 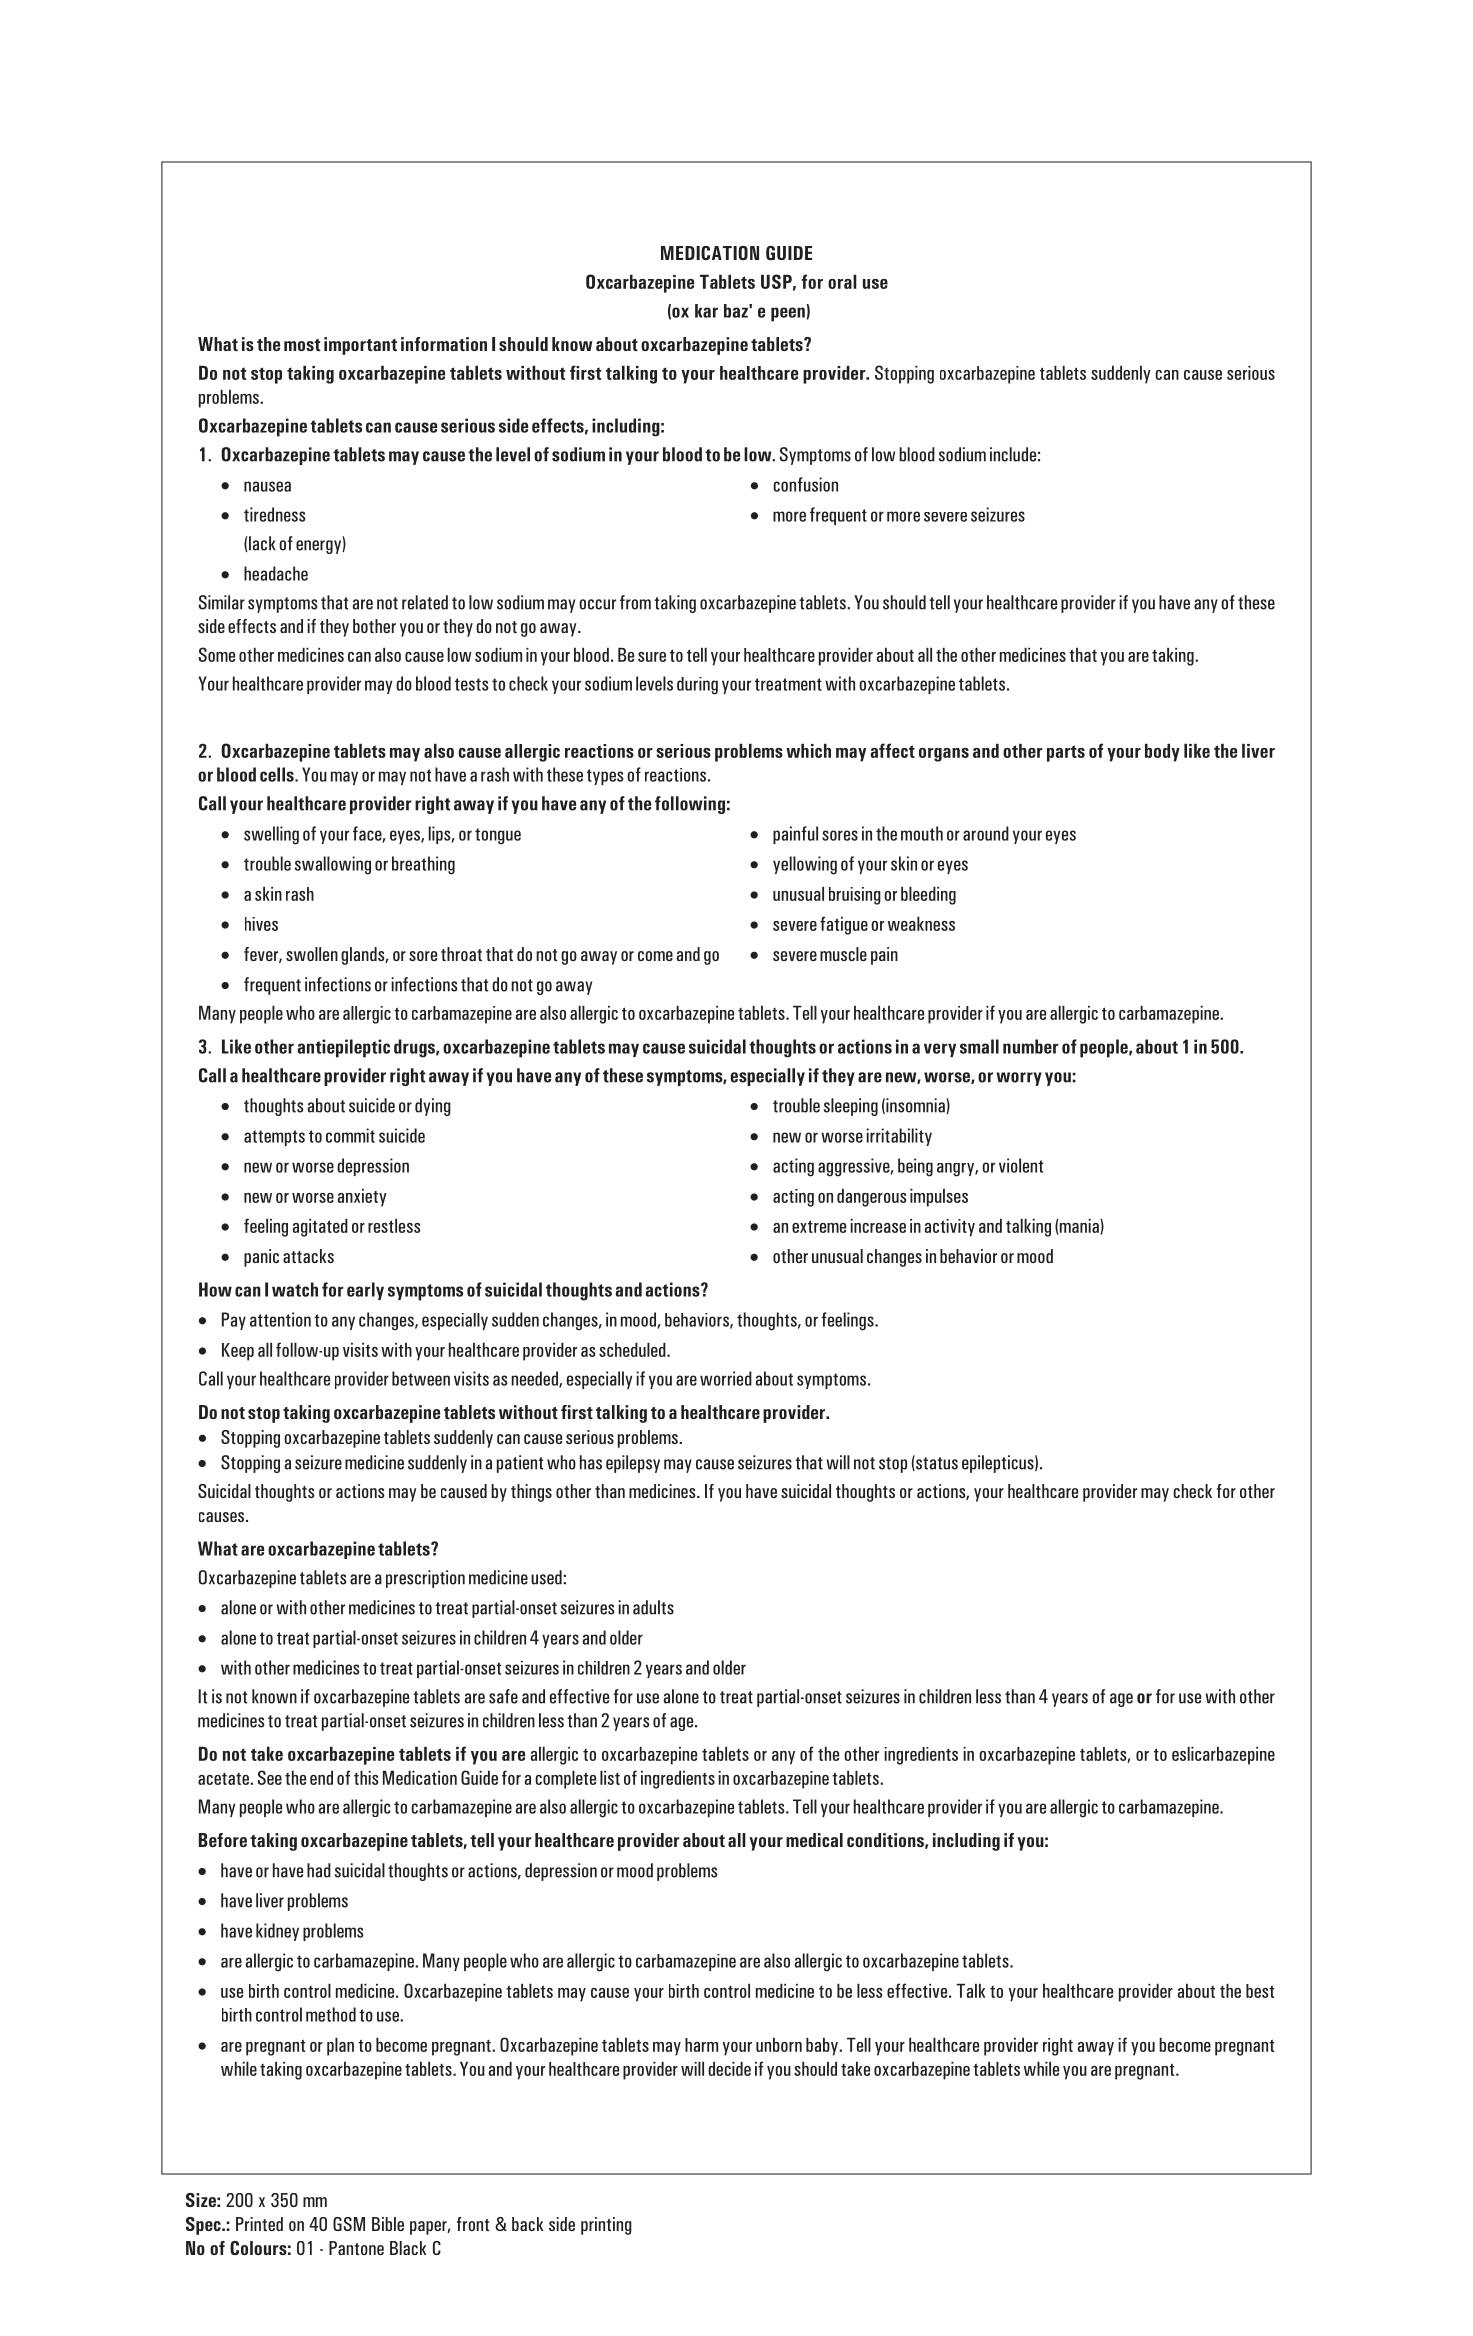 I want to click on violent, so click(x=1021, y=1165).
